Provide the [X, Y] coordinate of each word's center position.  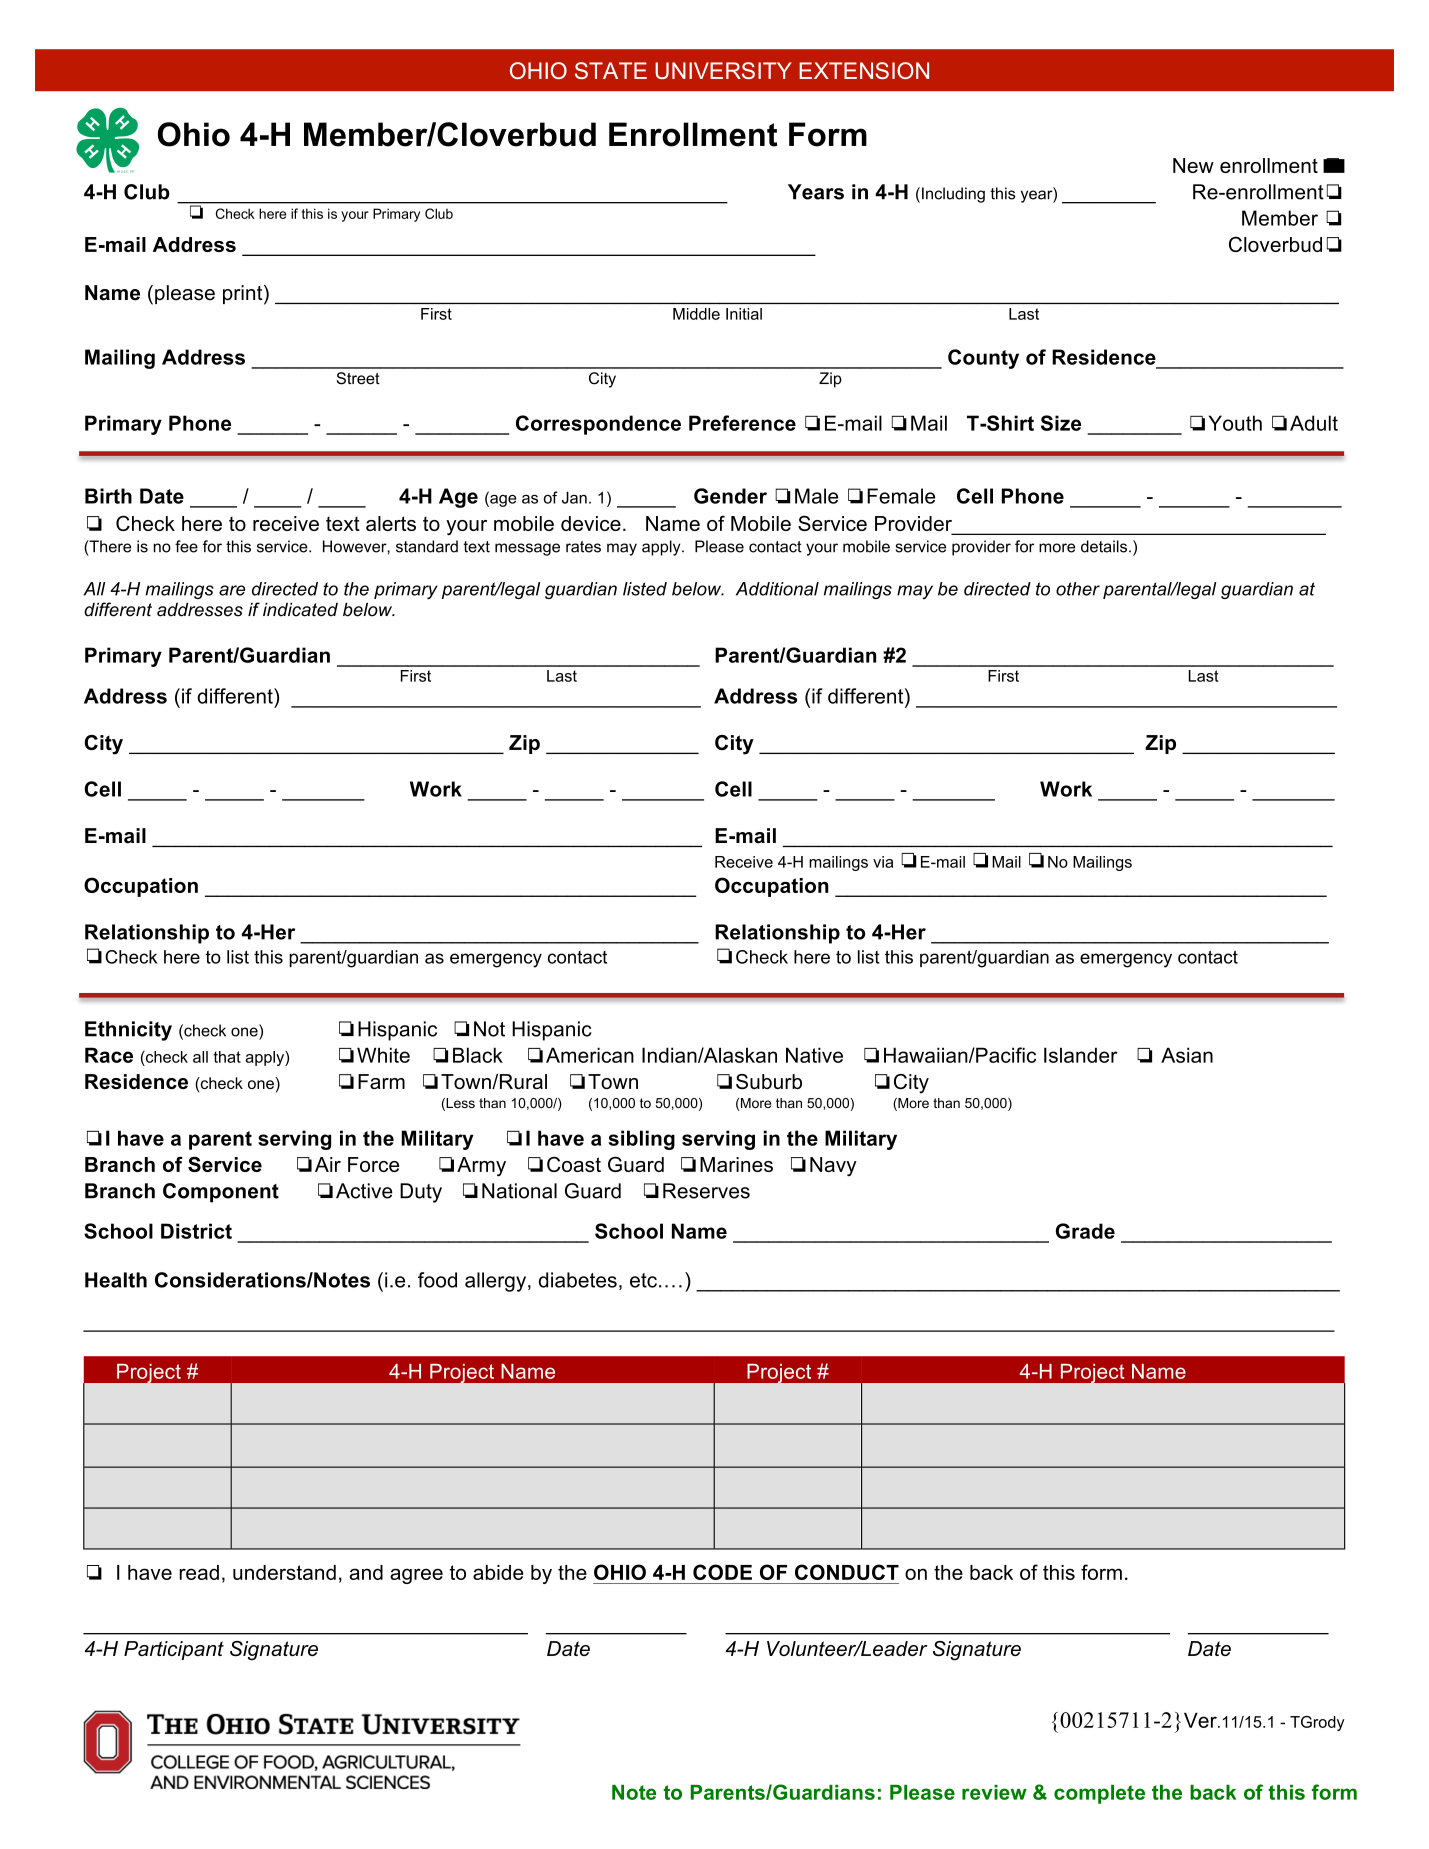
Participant [174, 1650]
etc [643, 1280]
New [1193, 165]
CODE [722, 1572]
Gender [730, 496]
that [227, 1057]
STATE [611, 70]
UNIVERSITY [723, 70]
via [883, 862]
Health [116, 1280]
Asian [1187, 1055]
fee [186, 546]
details [1104, 546]
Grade [1085, 1231]
